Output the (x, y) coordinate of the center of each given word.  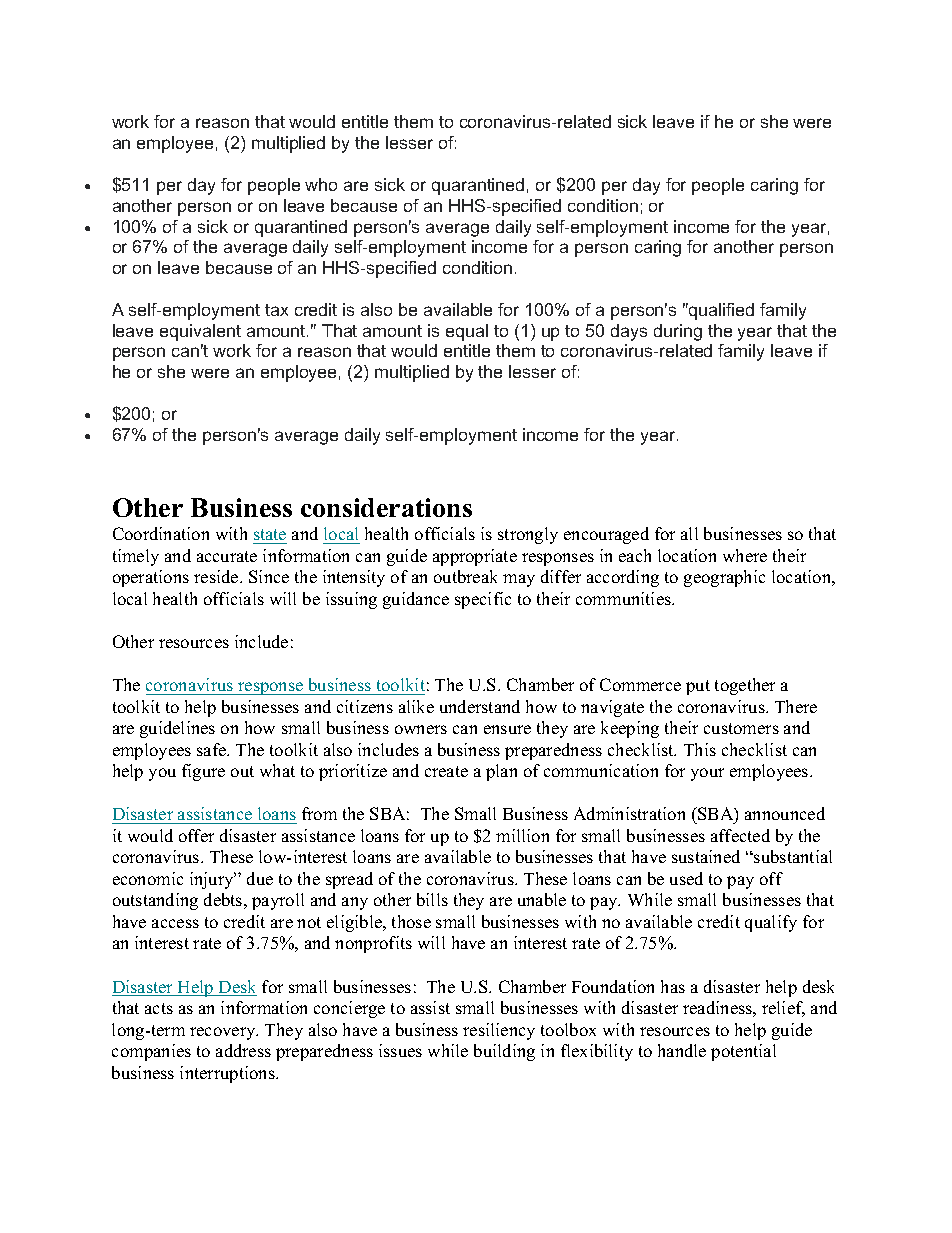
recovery (224, 1033)
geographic (724, 578)
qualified (720, 311)
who (321, 184)
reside (217, 576)
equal (467, 332)
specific (483, 600)
